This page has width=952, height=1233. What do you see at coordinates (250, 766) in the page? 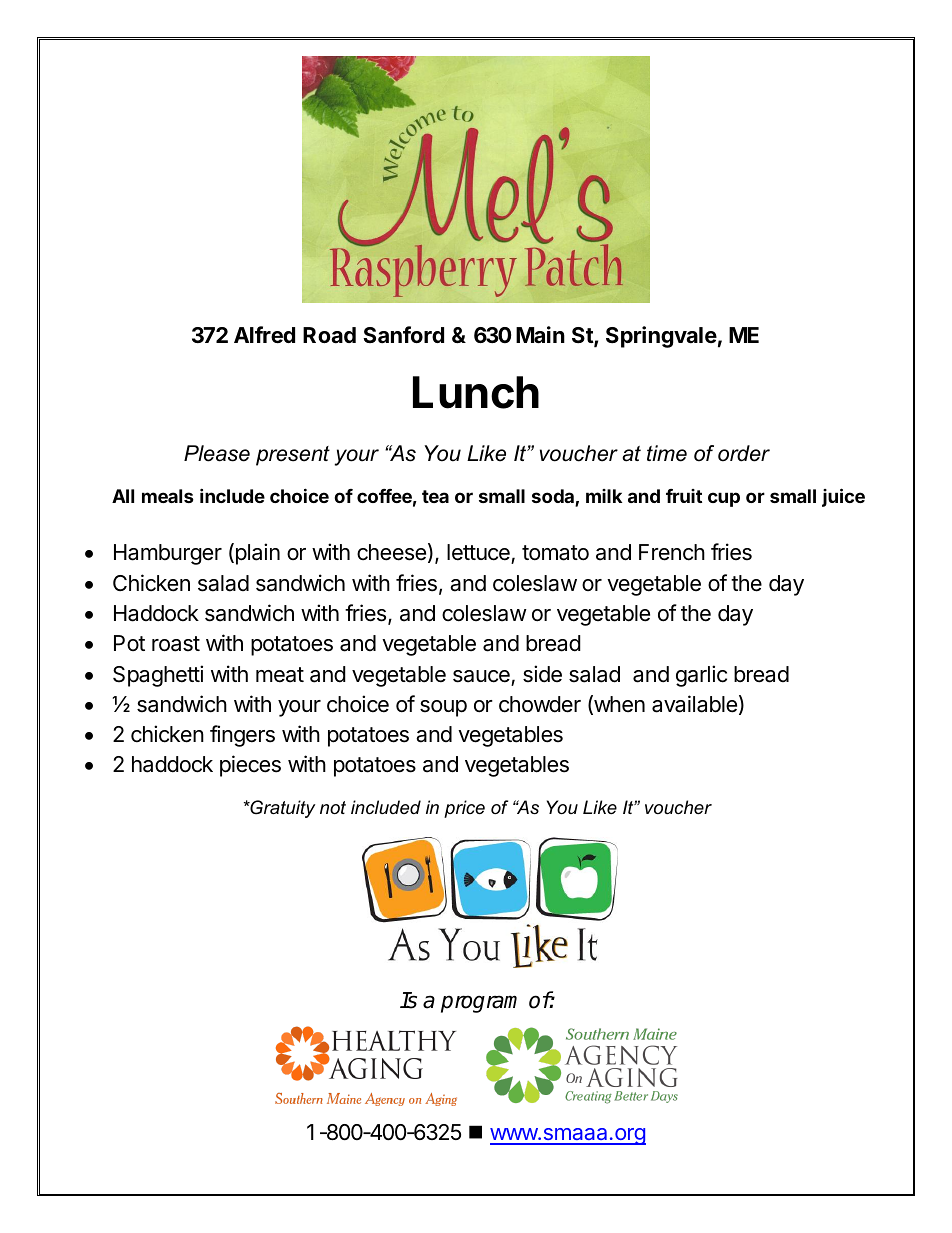
I see `pieces` at bounding box center [250, 766].
